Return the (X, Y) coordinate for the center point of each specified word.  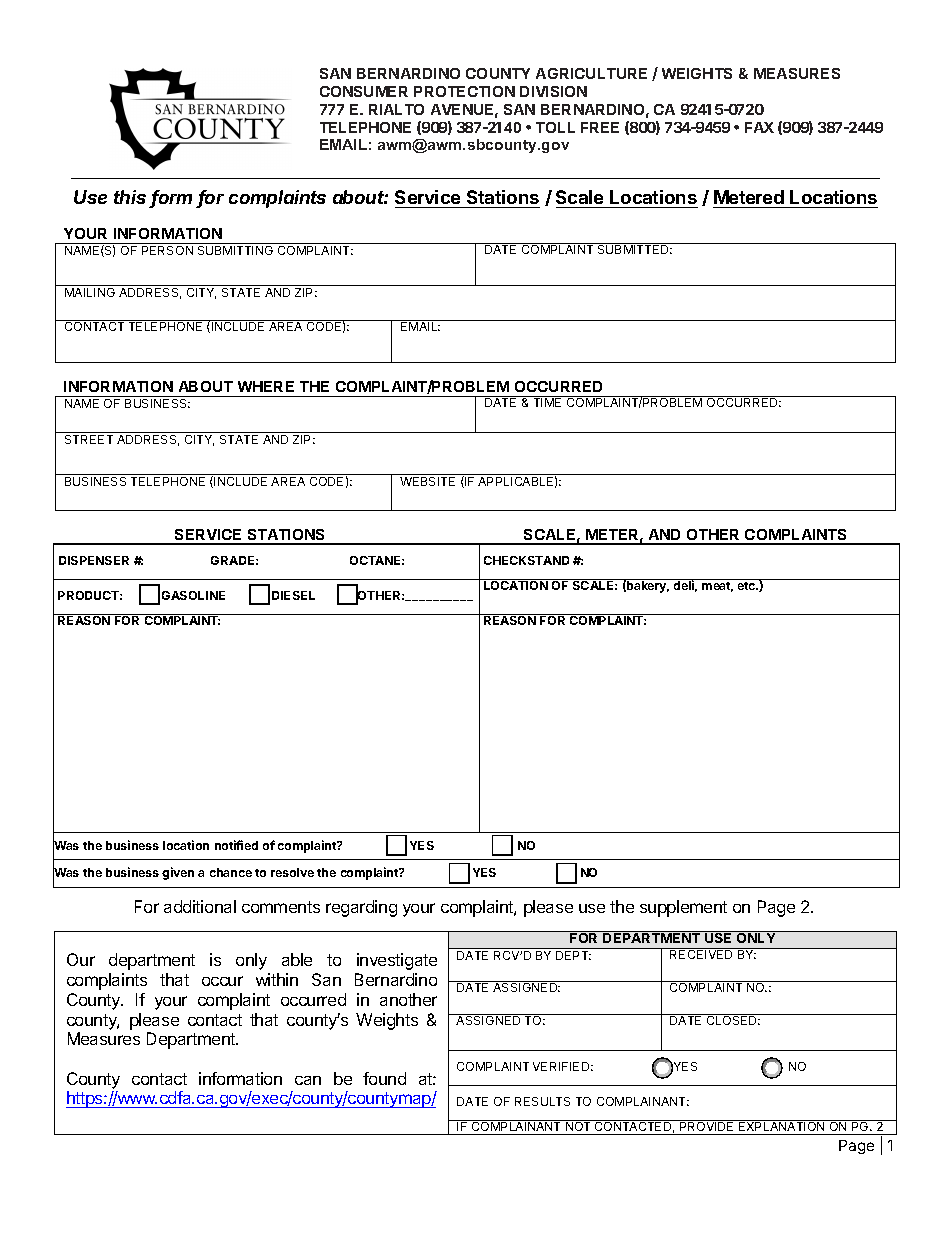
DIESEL (293, 595)
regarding (361, 908)
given (178, 873)
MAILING (90, 292)
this (130, 197)
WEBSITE (427, 481)
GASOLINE (193, 595)
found (384, 1078)
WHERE (266, 386)
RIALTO (396, 109)
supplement (683, 908)
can (308, 1080)
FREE (600, 127)
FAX (759, 127)
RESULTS (542, 1101)
